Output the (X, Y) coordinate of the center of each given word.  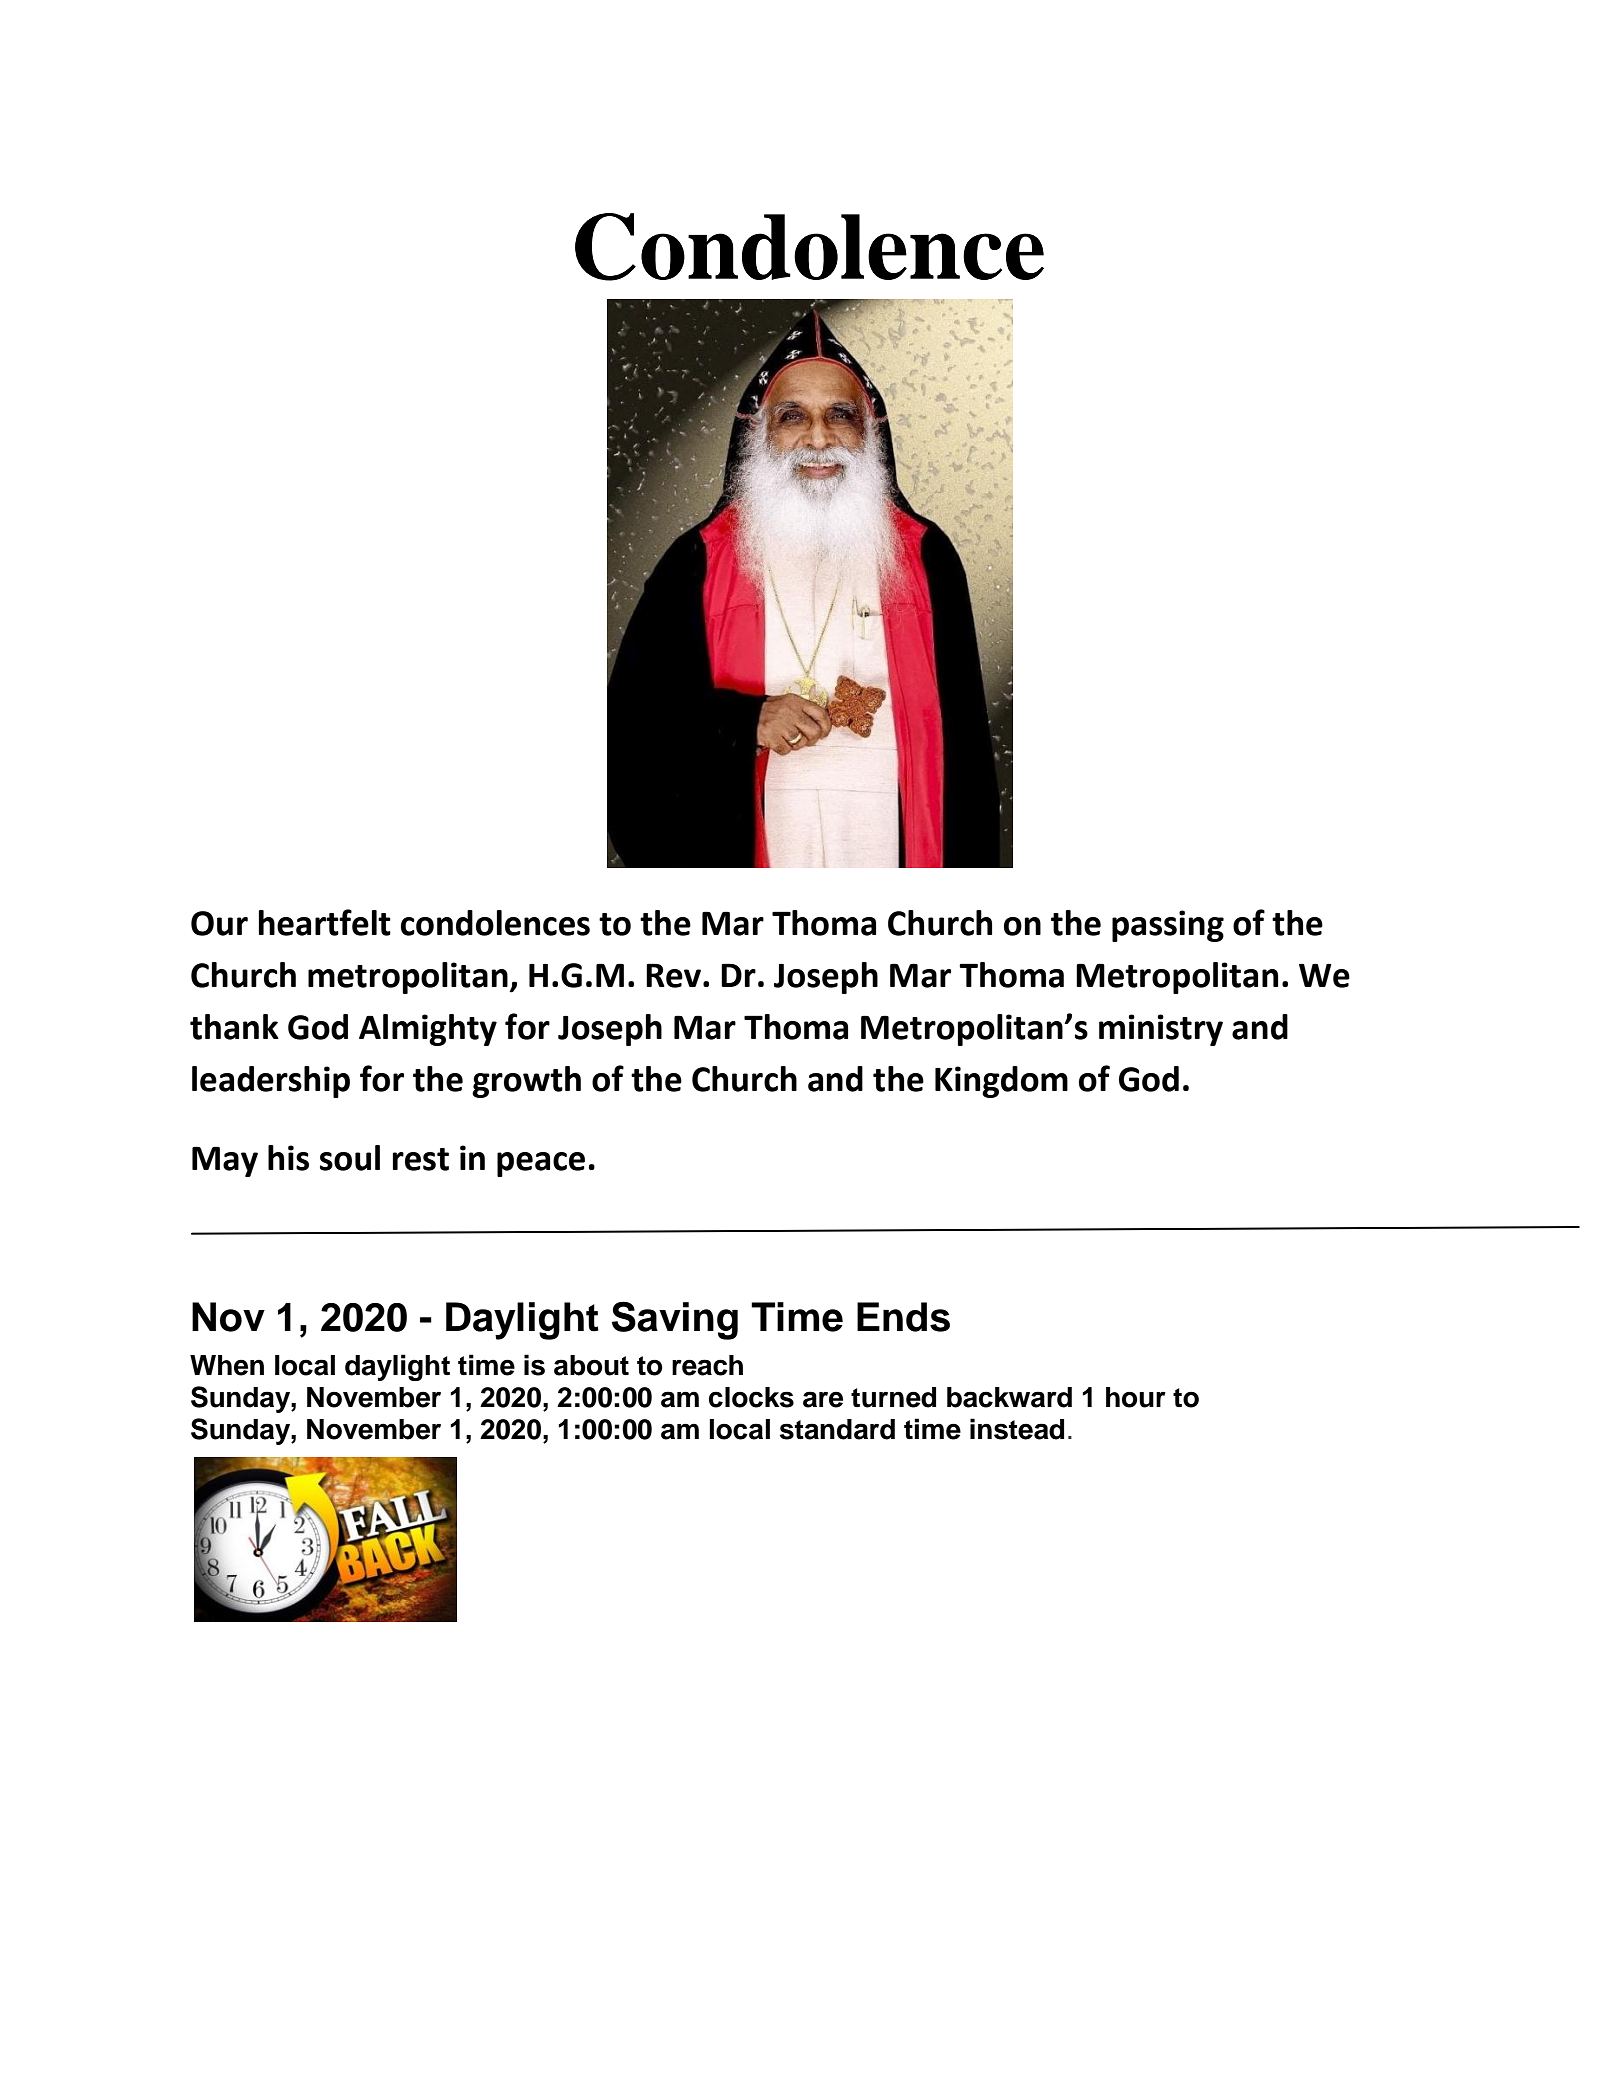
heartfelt (325, 922)
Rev (675, 975)
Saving (675, 1320)
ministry (1161, 1030)
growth (526, 1082)
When (227, 1365)
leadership (271, 1082)
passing (1168, 926)
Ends (903, 1317)
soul (350, 1158)
